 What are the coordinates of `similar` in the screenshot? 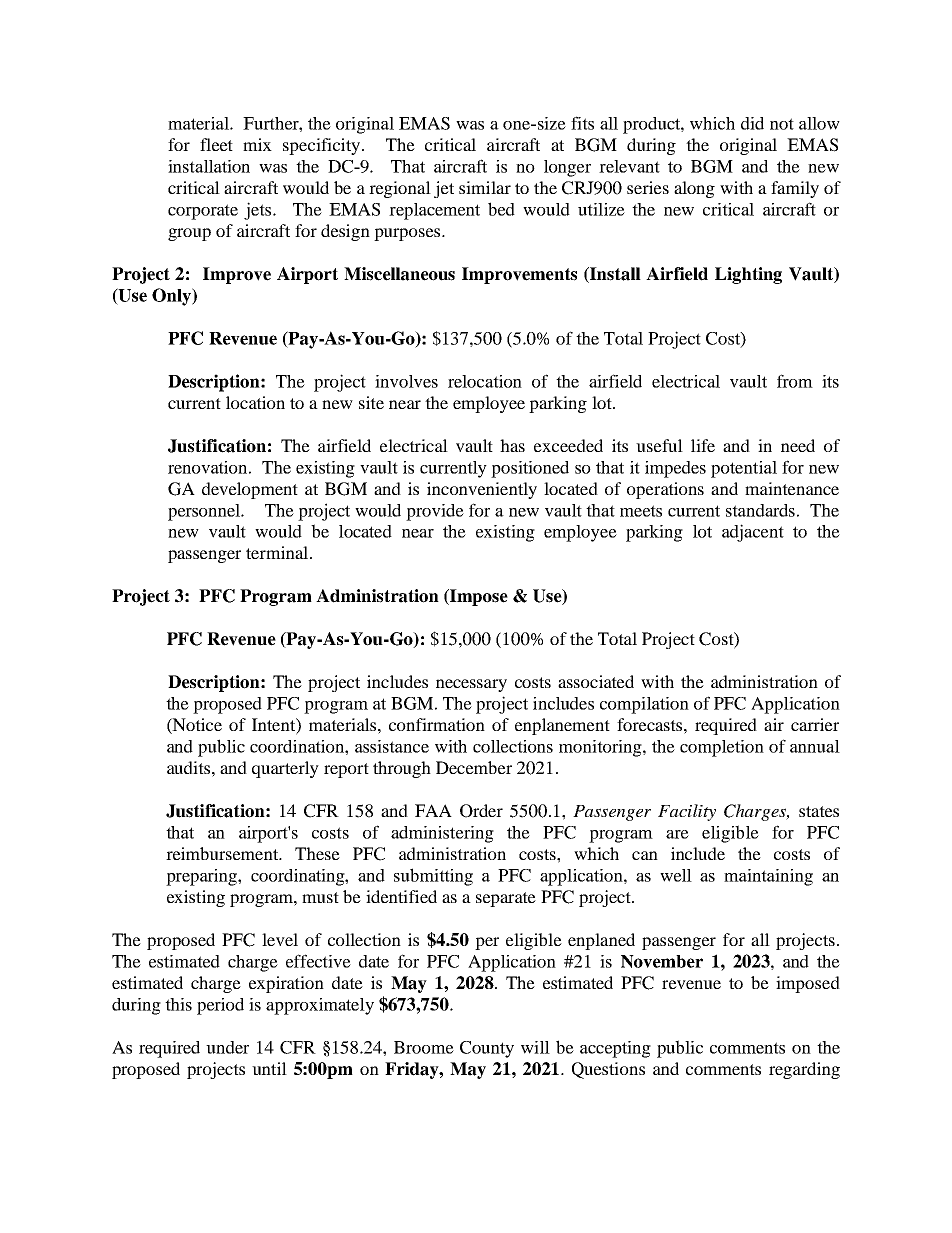 It's located at (485, 187).
